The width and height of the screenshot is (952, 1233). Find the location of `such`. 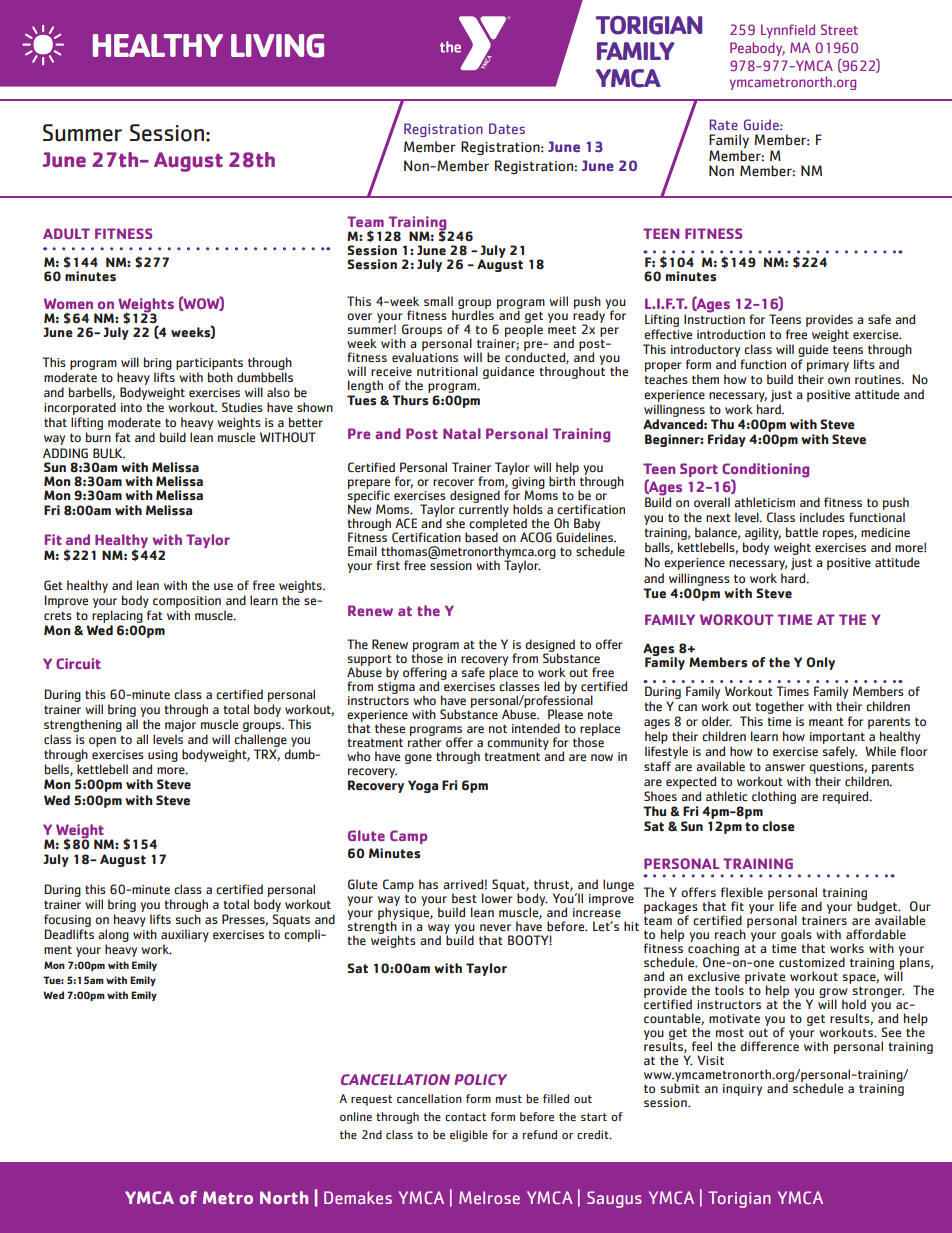

such is located at coordinates (188, 919).
